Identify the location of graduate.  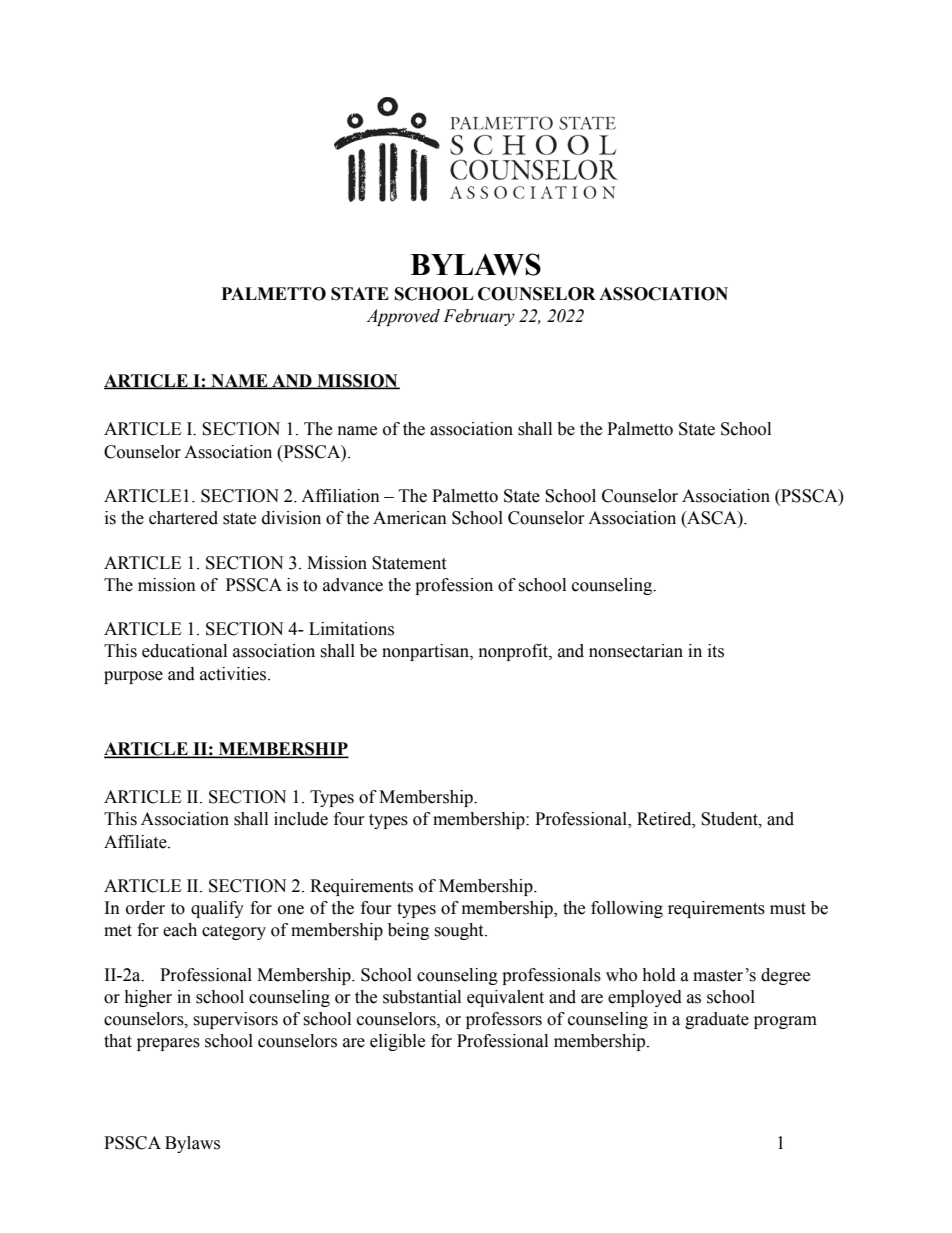
(717, 1020).
